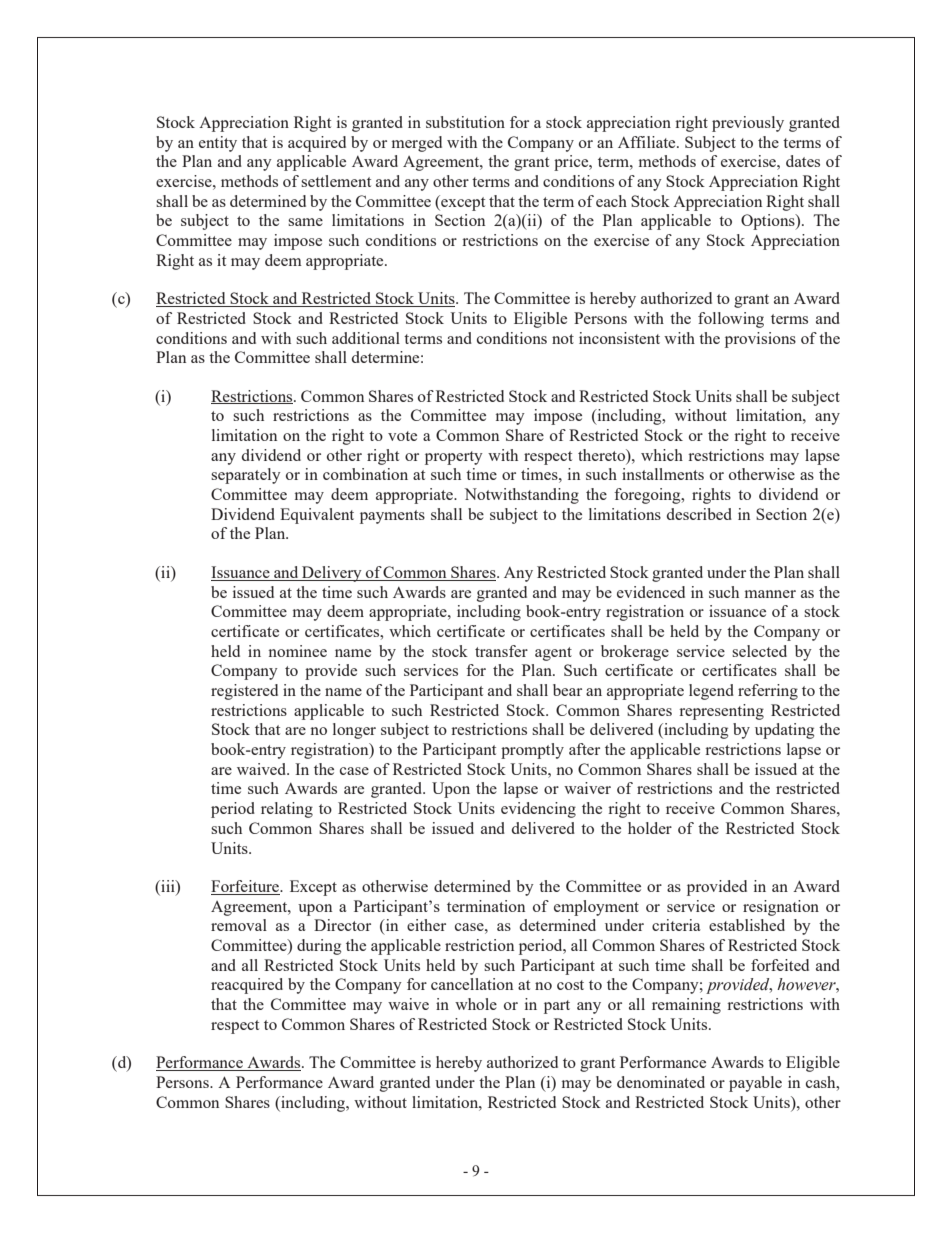  Describe the element at coordinates (501, 651) in the screenshot. I see `transfer` at that location.
